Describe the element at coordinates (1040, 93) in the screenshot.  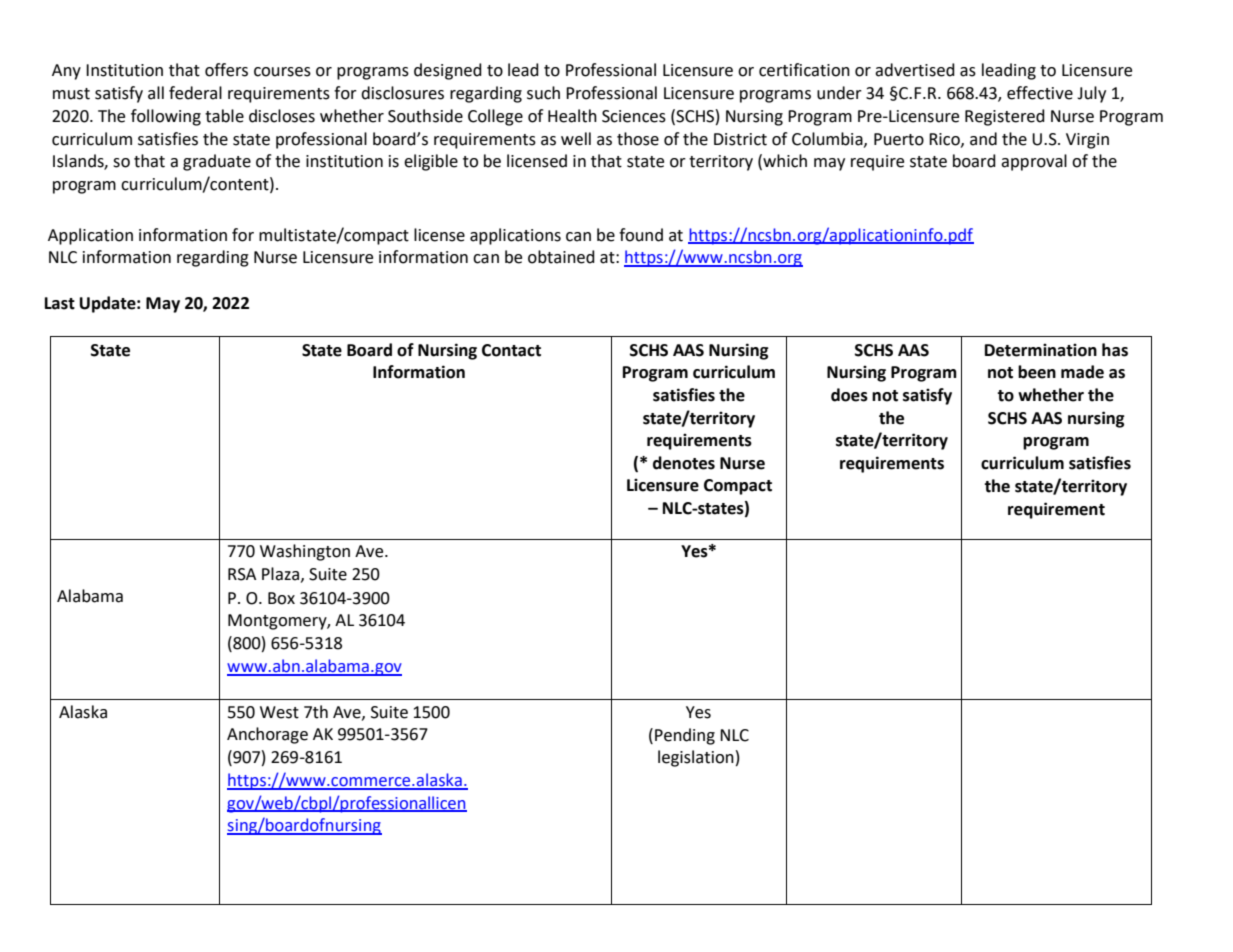
I see `effective` at that location.
